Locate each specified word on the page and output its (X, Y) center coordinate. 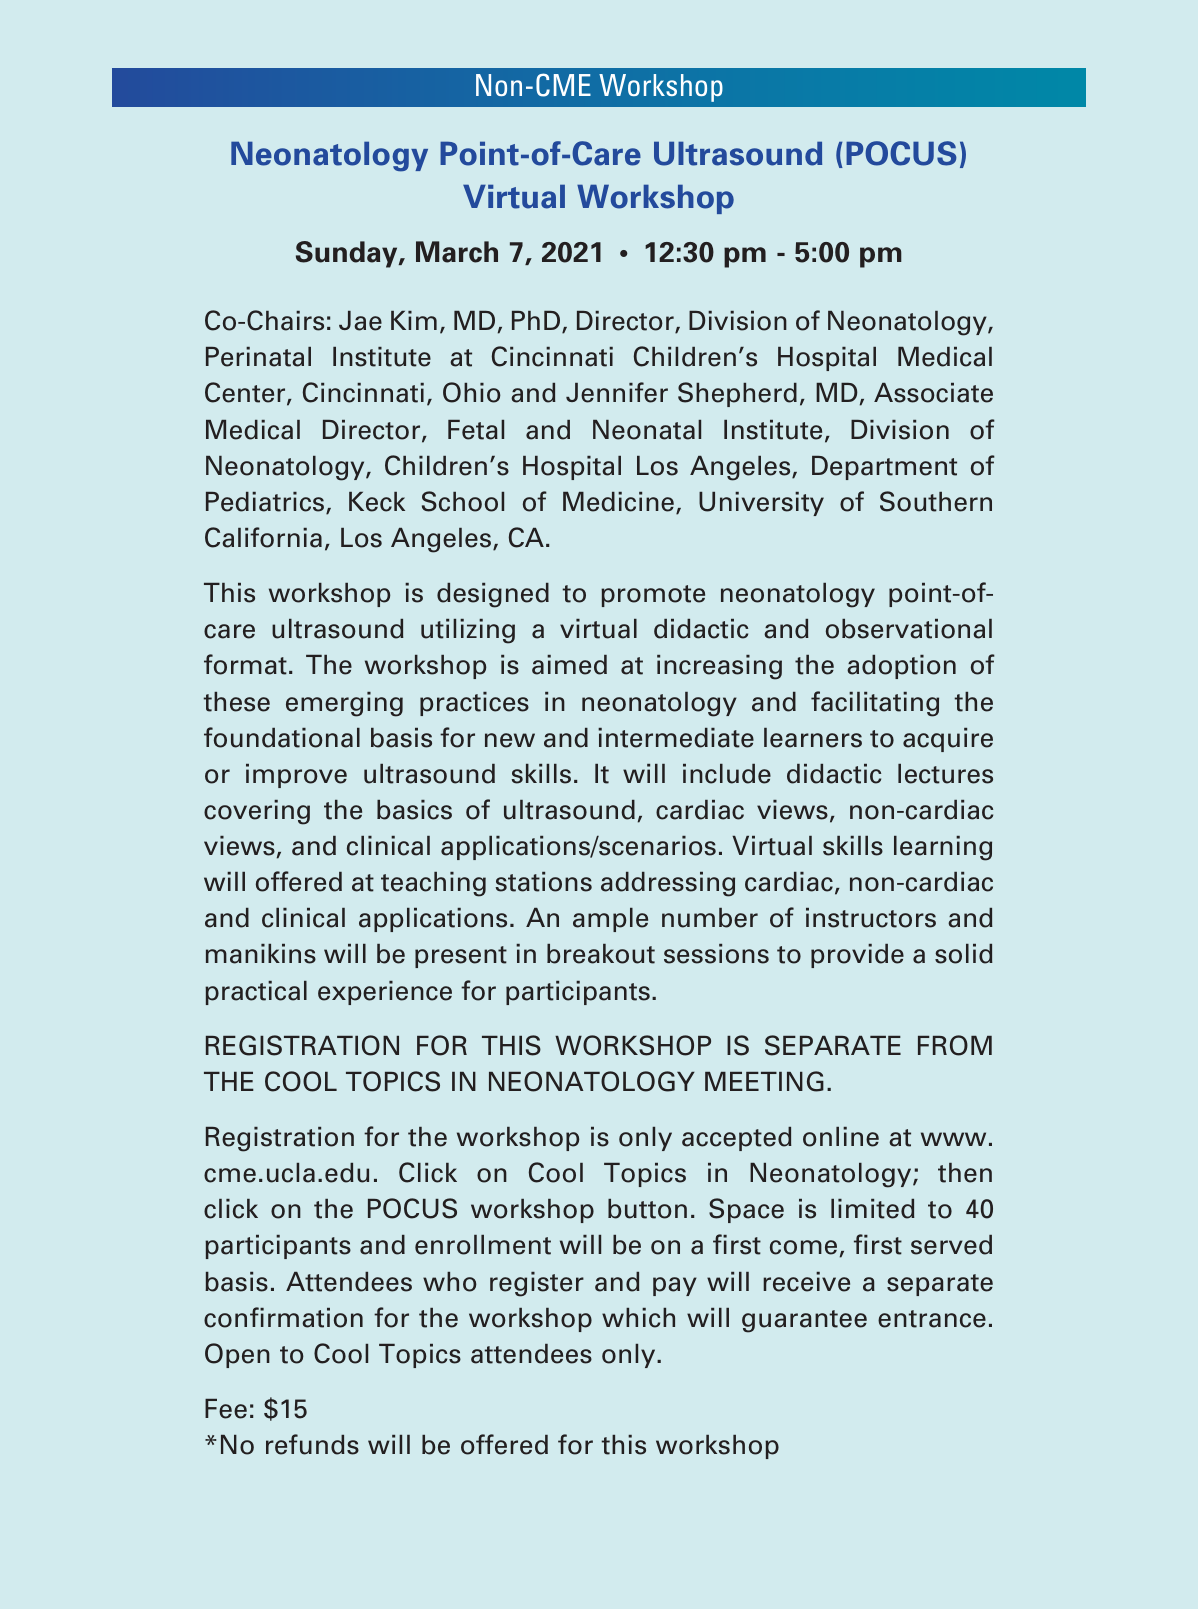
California (263, 537)
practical (256, 993)
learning (943, 848)
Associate (933, 393)
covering (257, 812)
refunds (312, 1444)
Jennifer (617, 392)
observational (909, 629)
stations (543, 882)
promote (653, 596)
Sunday (348, 254)
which (638, 1318)
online (841, 1137)
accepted (737, 1139)
